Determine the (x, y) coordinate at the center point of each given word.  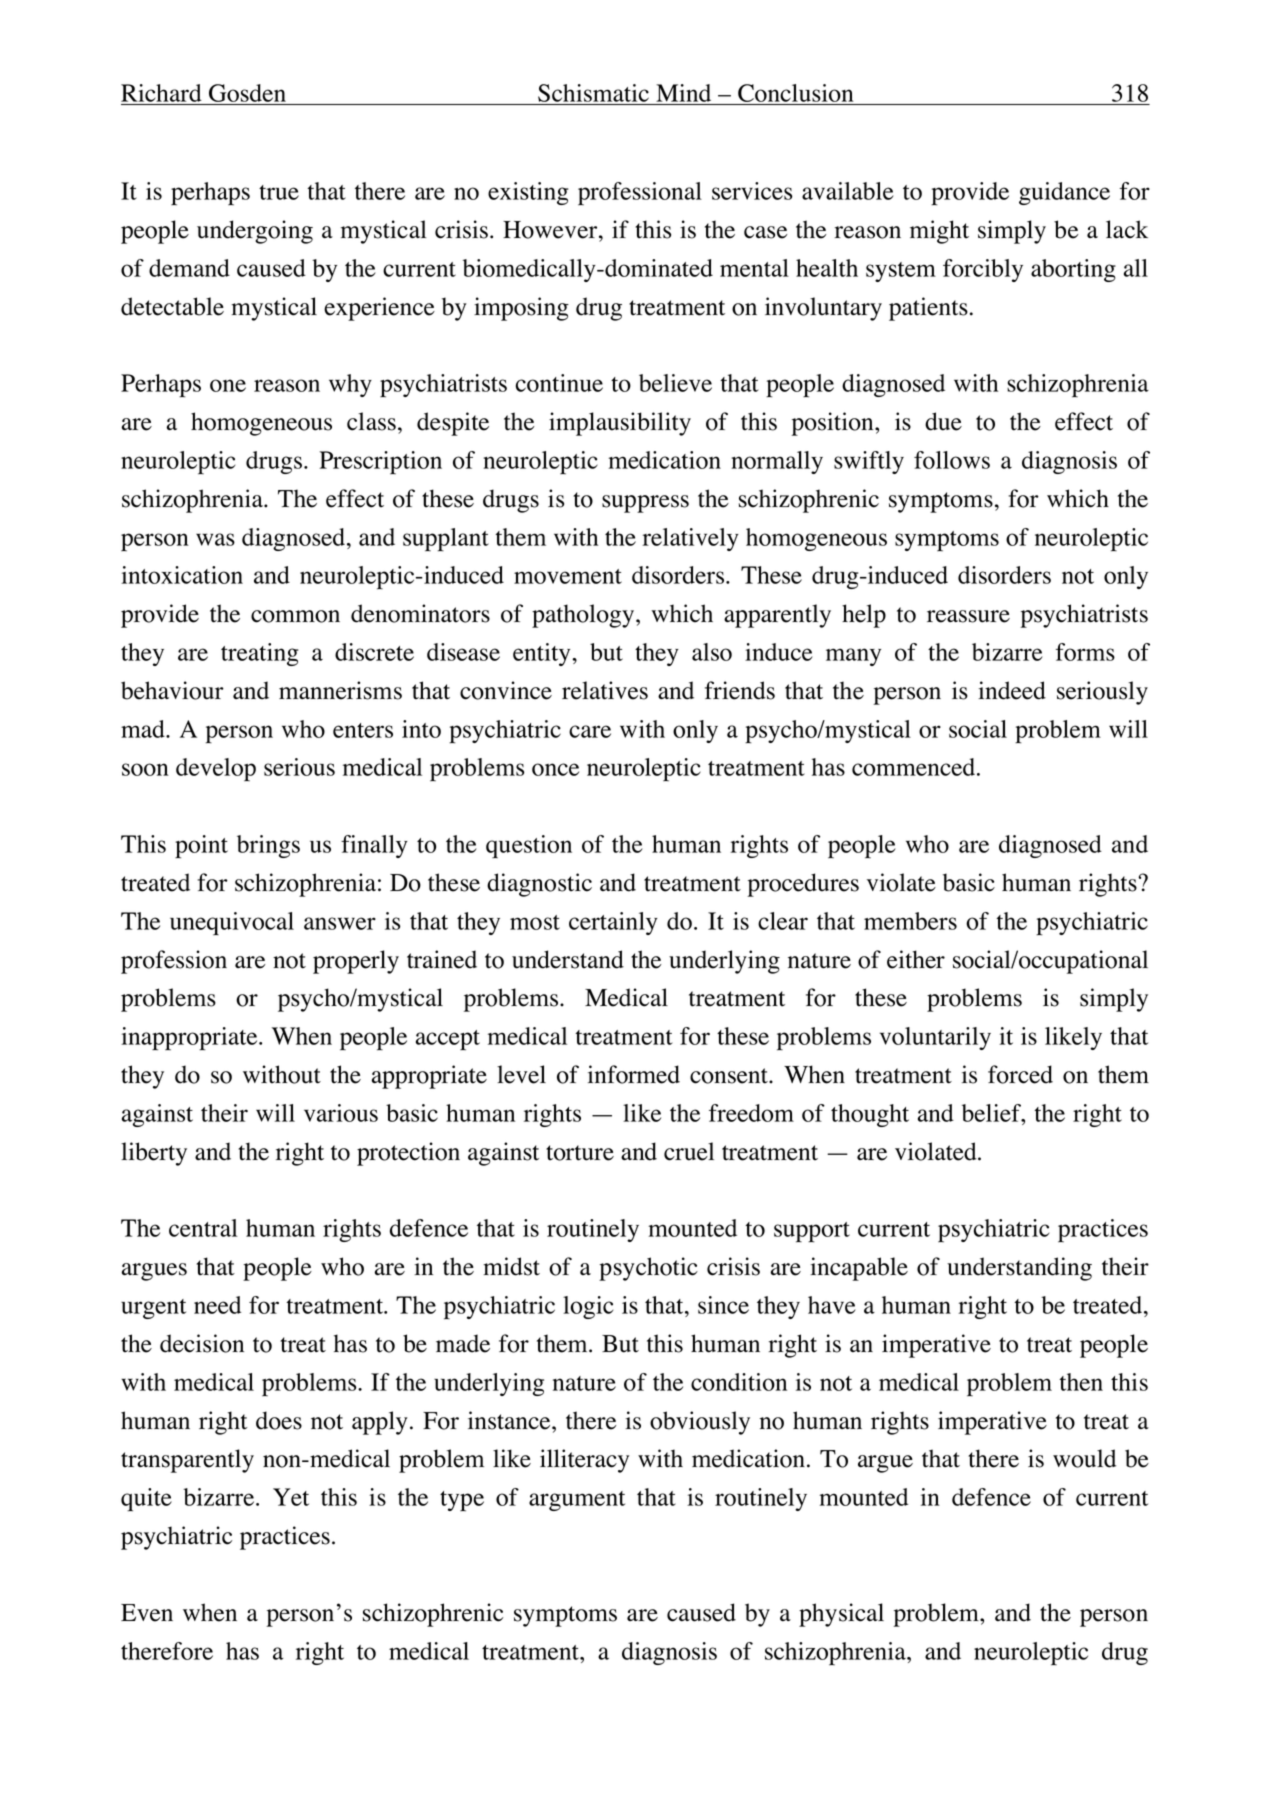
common (295, 616)
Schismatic (593, 94)
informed (634, 1074)
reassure (968, 616)
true (279, 192)
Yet (291, 1497)
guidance (1064, 193)
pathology (584, 616)
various (341, 1113)
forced (1020, 1074)
